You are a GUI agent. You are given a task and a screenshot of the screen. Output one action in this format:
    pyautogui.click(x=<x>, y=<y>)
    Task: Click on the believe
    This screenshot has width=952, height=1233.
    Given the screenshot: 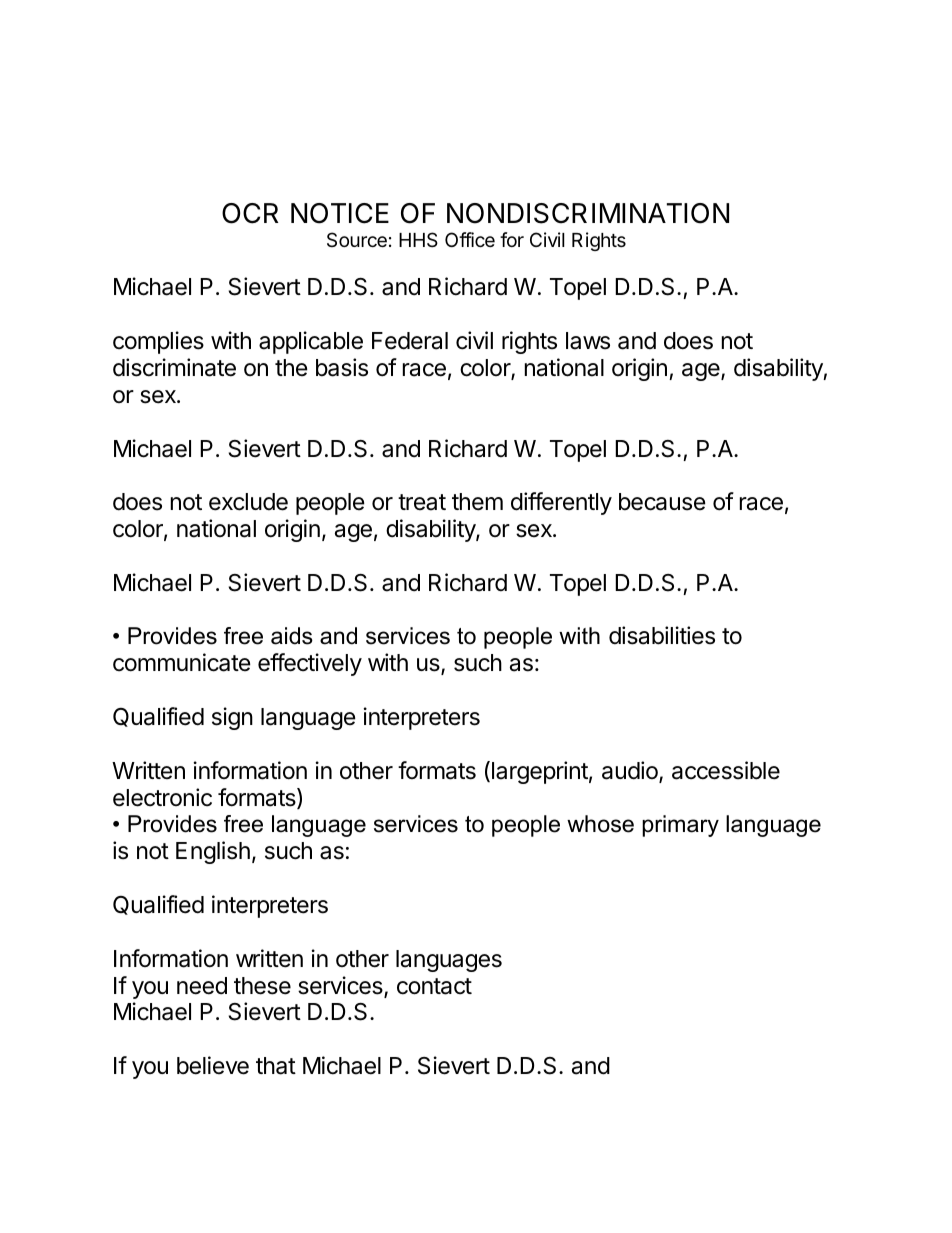 What is the action you would take?
    pyautogui.click(x=213, y=1065)
